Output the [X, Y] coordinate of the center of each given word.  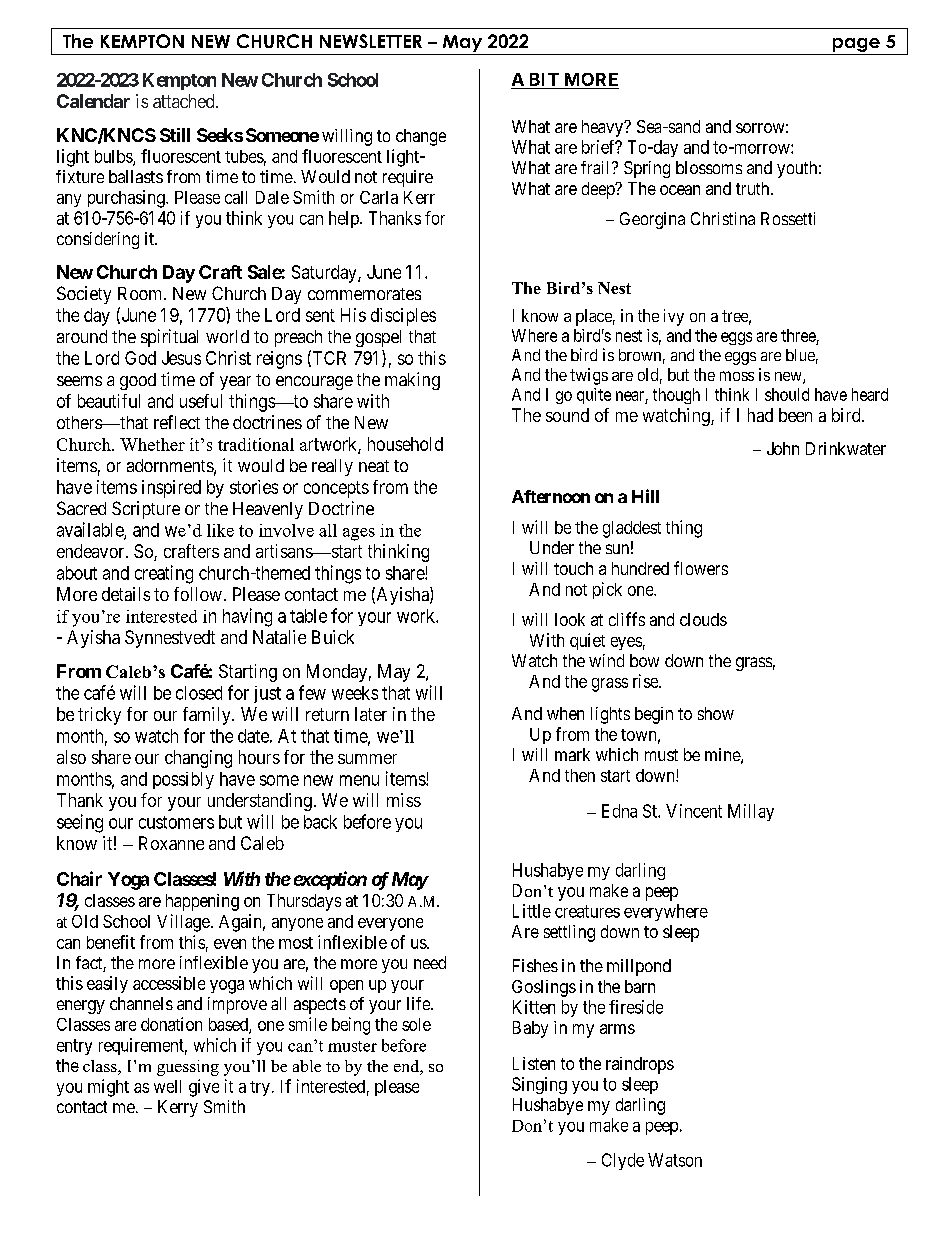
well [167, 1086]
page [856, 45]
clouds [703, 619]
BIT [544, 79]
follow [198, 594]
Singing [539, 1085]
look [570, 619]
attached [185, 101]
